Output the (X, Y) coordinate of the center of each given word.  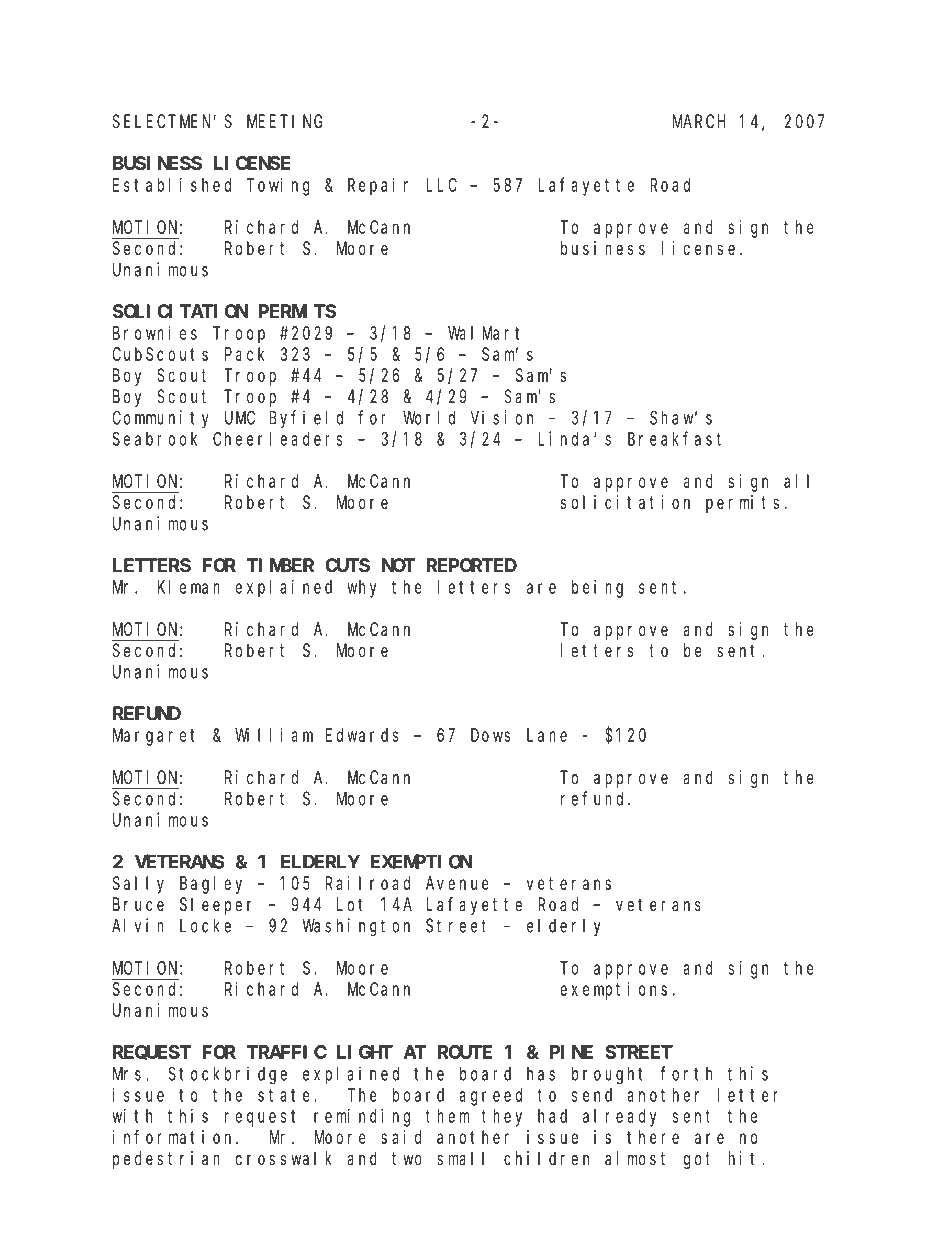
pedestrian (166, 1160)
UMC (240, 418)
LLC (441, 185)
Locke (205, 925)
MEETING (285, 122)
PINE (571, 1052)
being (597, 589)
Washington (356, 927)
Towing (278, 186)
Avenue (457, 883)
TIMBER (280, 565)
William (274, 735)
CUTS (347, 565)
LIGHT (365, 1052)
